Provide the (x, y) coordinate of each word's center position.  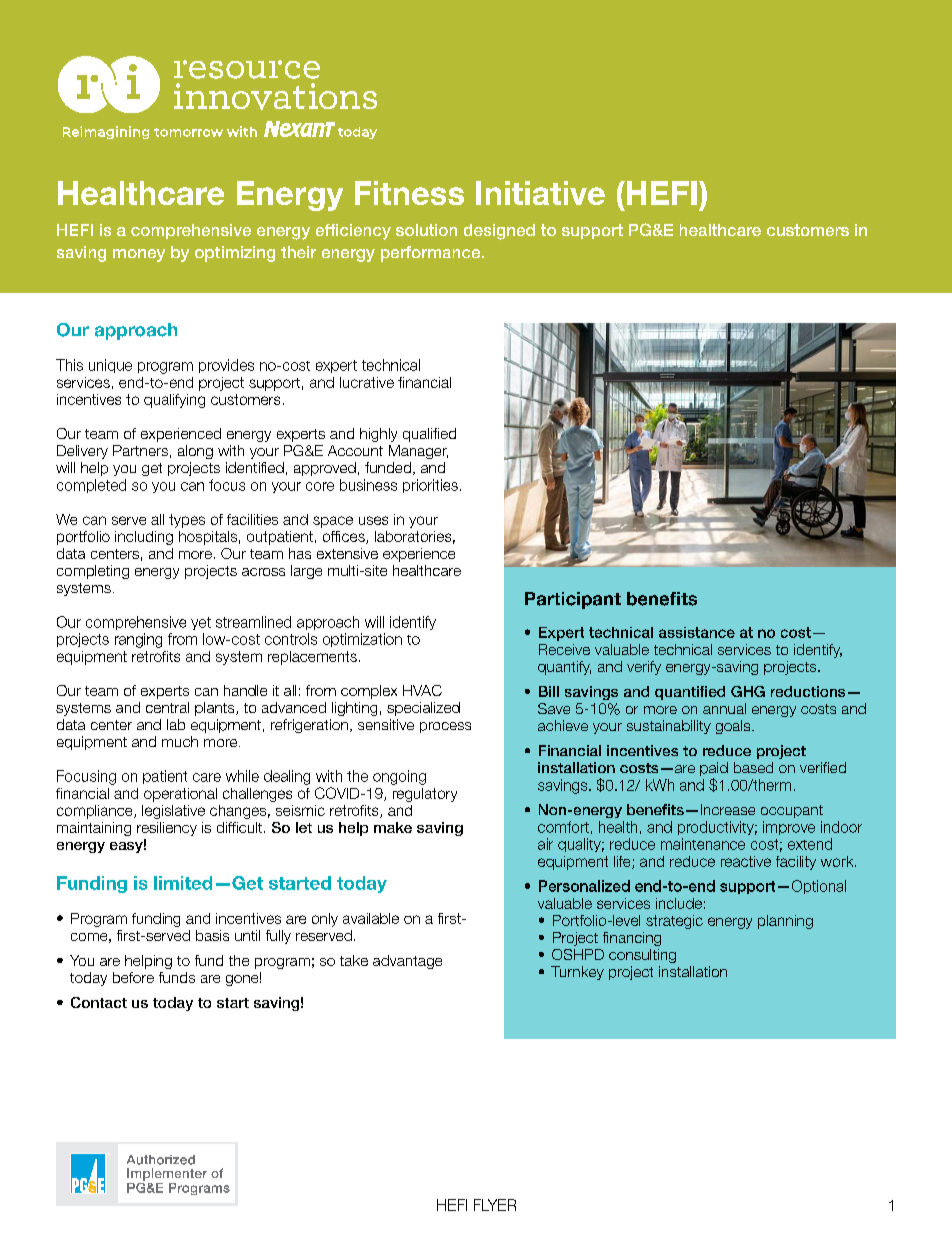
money (139, 255)
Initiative (540, 193)
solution (426, 230)
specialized (423, 709)
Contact (99, 1002)
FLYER (495, 1205)
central (167, 707)
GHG (748, 691)
